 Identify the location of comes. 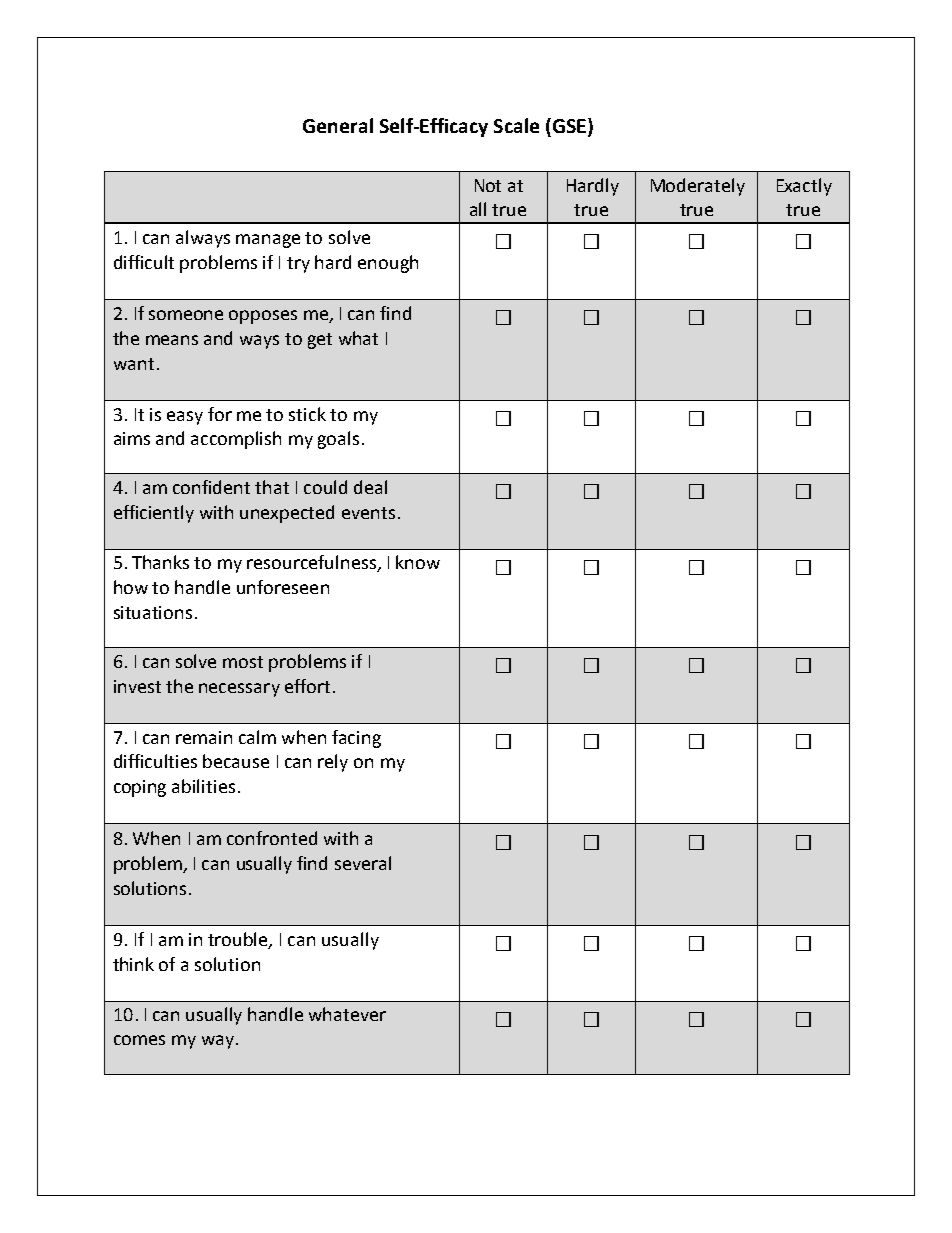
(139, 1040).
